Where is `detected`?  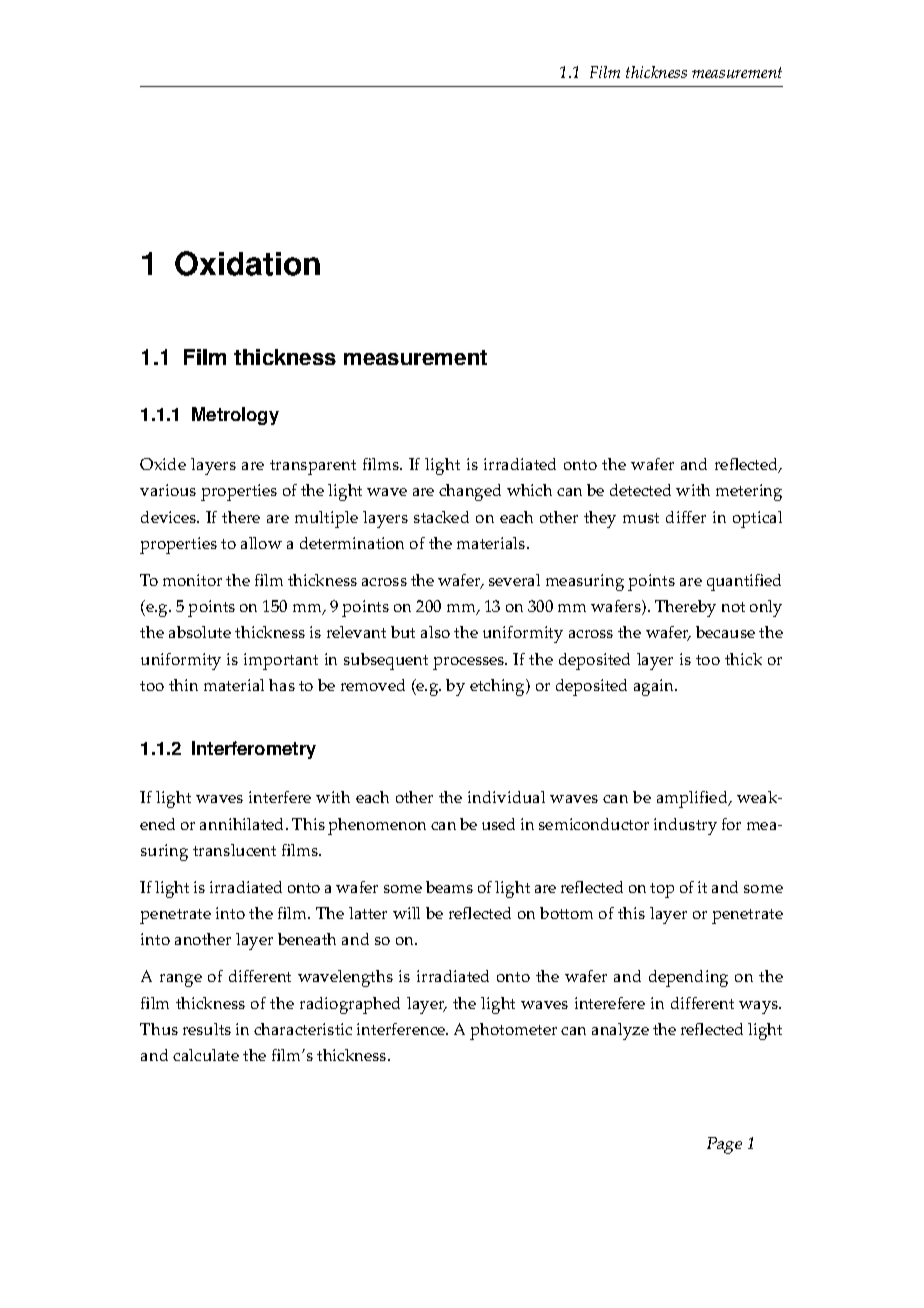
detected is located at coordinates (640, 490).
